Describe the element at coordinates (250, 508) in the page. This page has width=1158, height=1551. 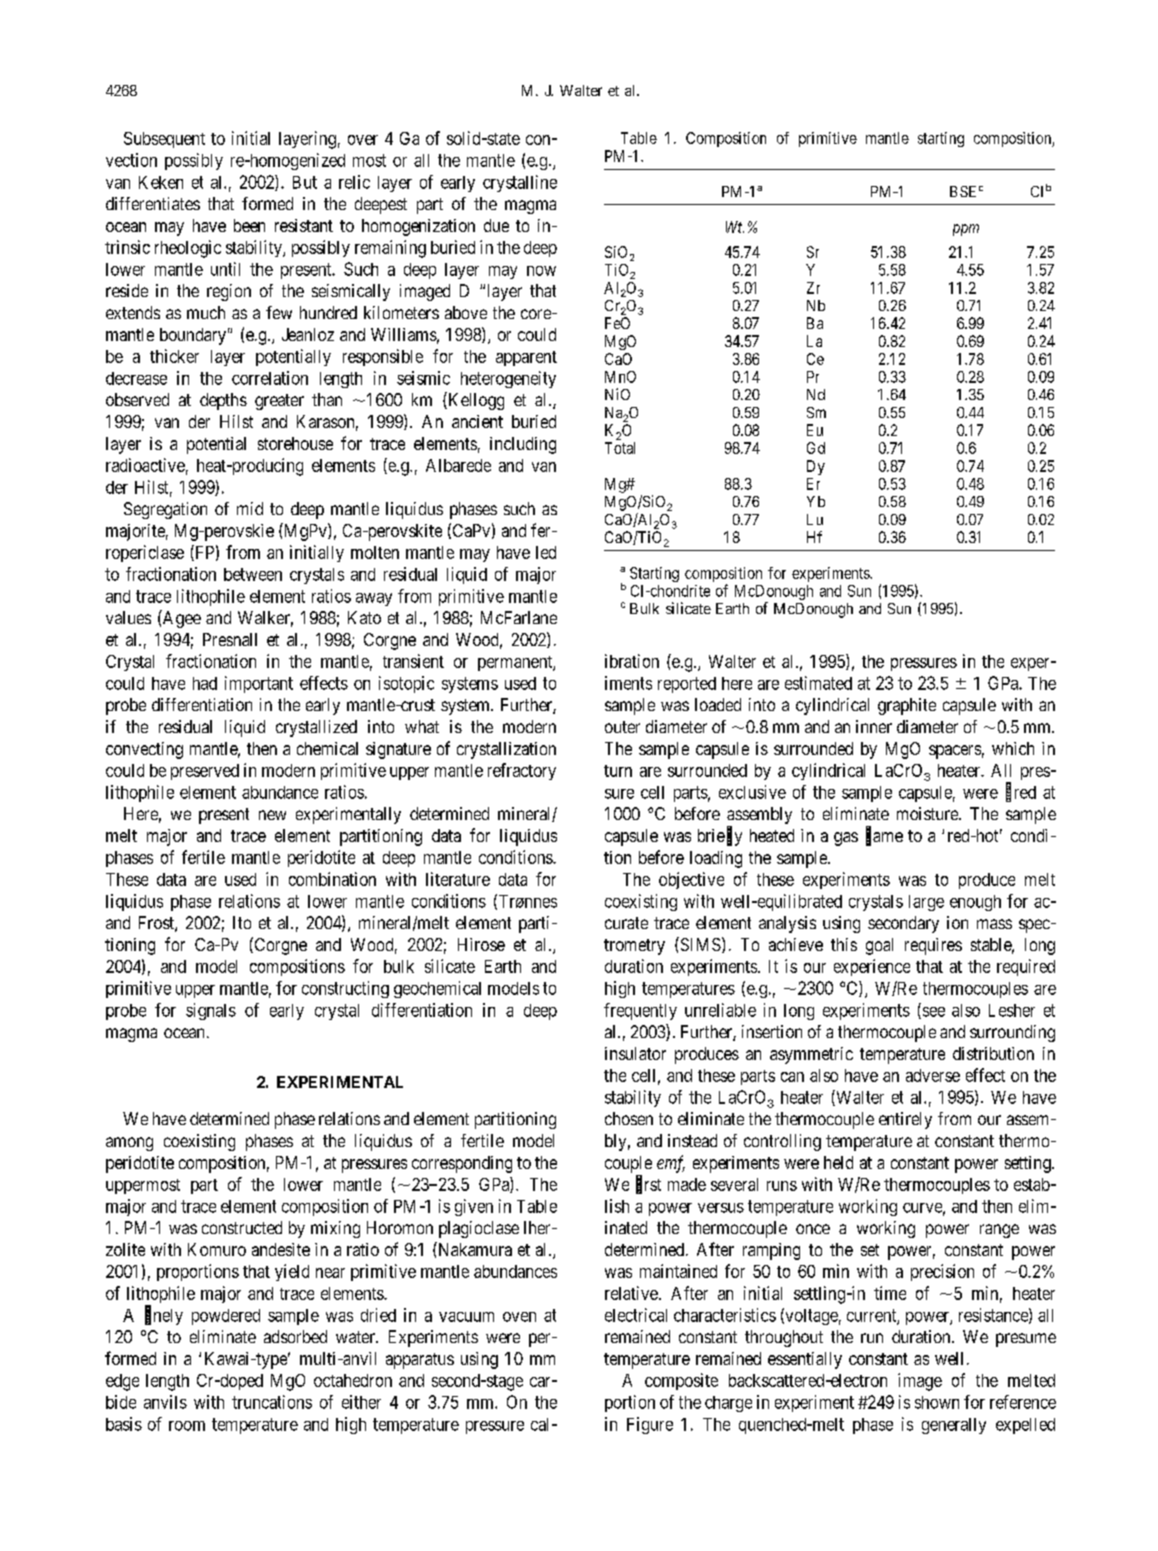
I see `mid` at that location.
